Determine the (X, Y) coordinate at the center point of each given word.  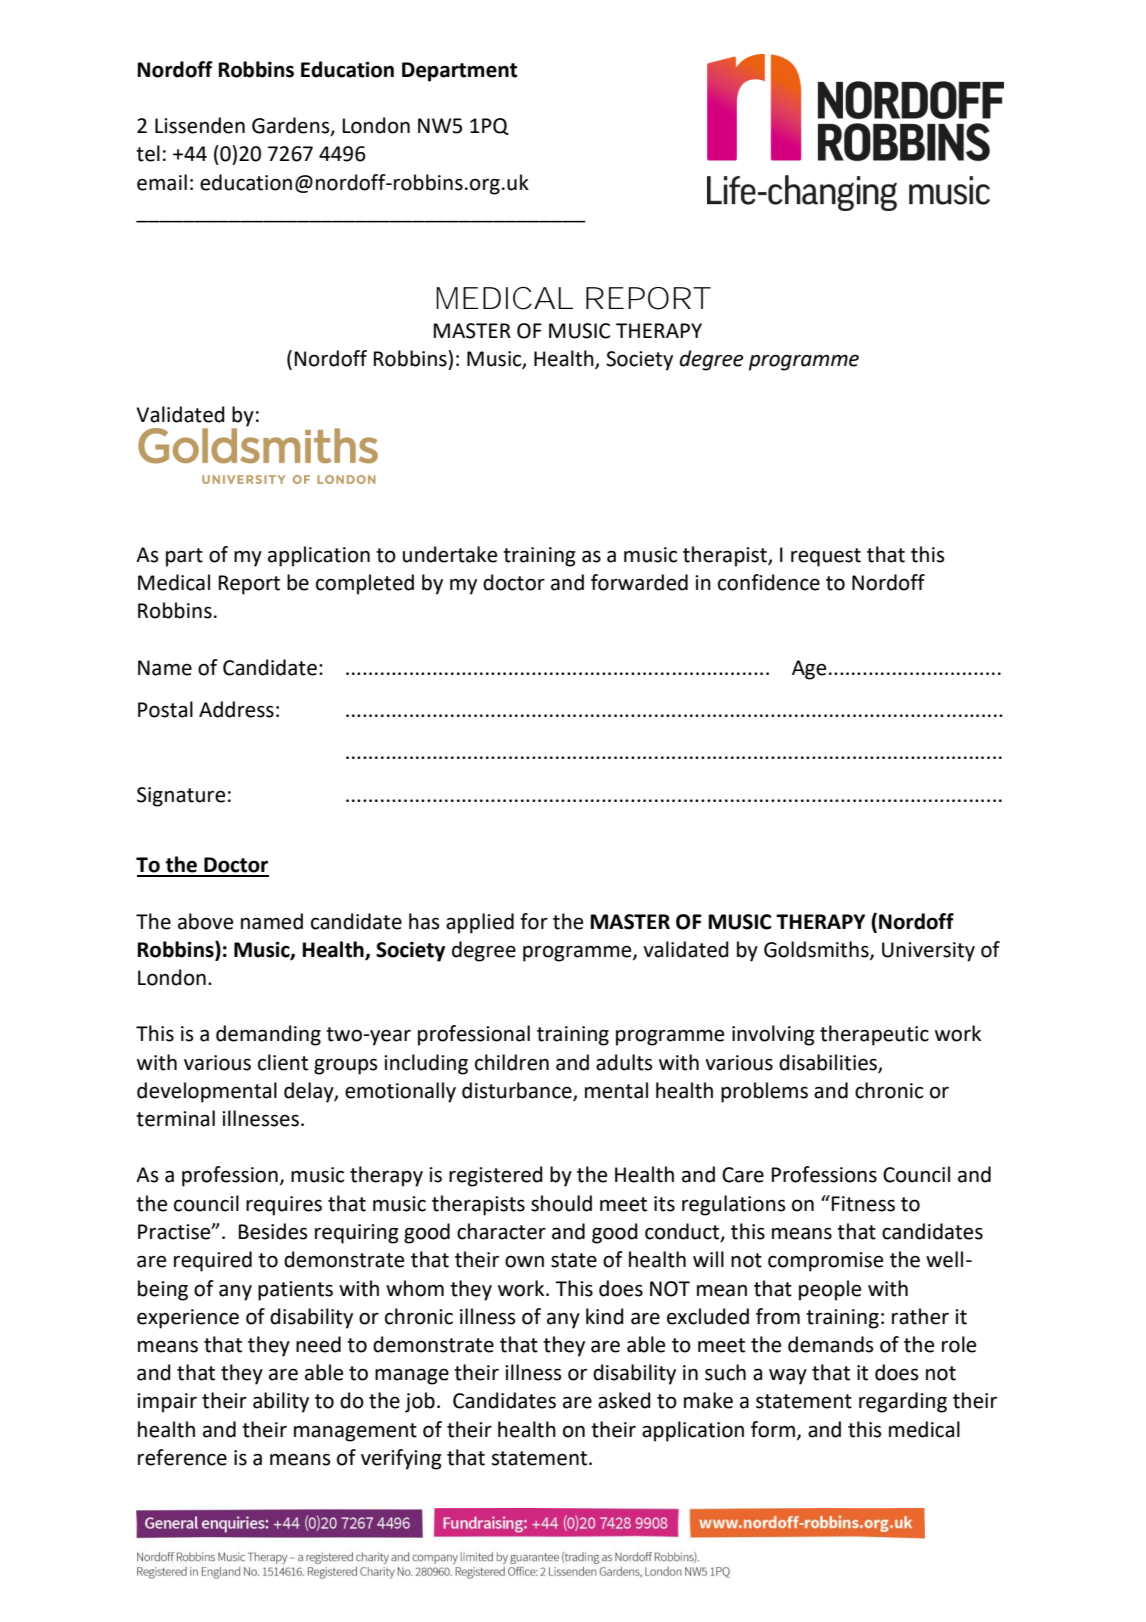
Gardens (292, 126)
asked (624, 1400)
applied (480, 923)
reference (182, 1457)
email (162, 182)
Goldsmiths (817, 950)
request (826, 557)
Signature (181, 797)
